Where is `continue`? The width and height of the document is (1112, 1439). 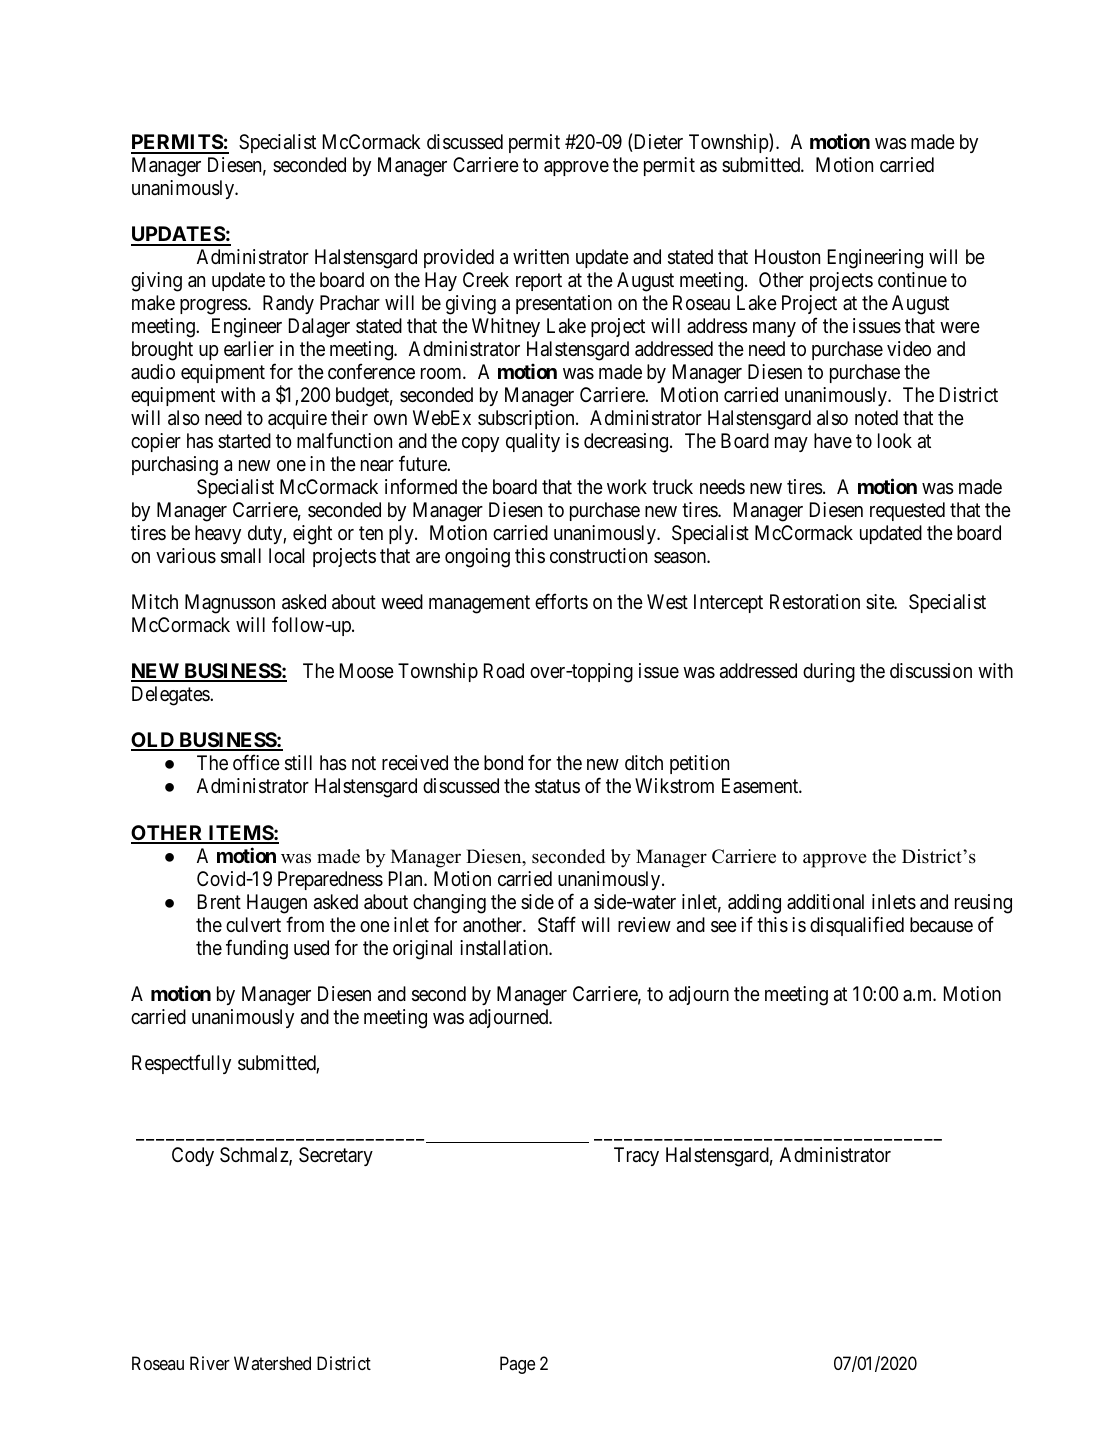
continue is located at coordinates (912, 280).
